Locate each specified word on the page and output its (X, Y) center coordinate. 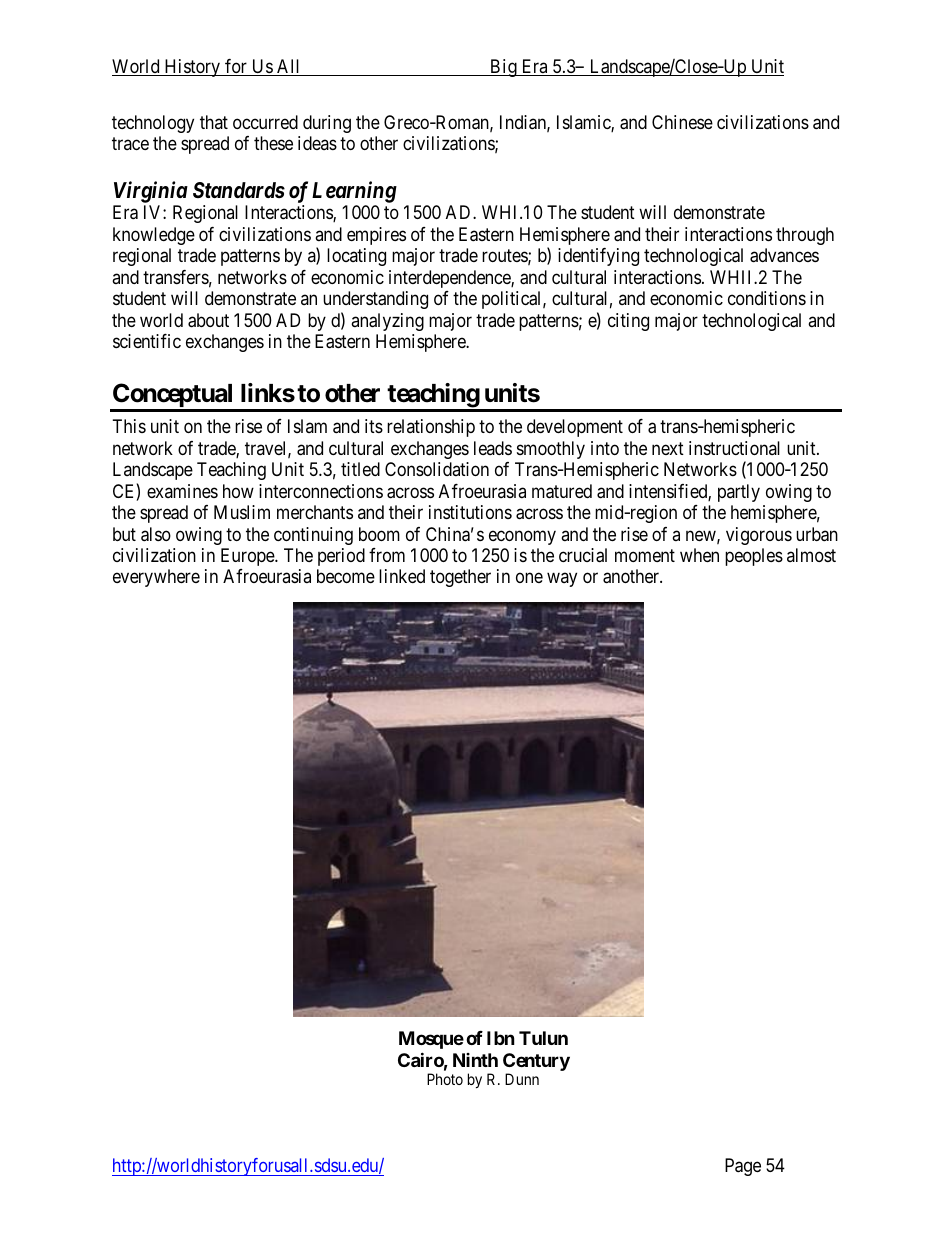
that (214, 122)
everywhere (156, 578)
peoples (754, 557)
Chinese (682, 122)
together (460, 578)
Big (503, 68)
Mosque (431, 1040)
